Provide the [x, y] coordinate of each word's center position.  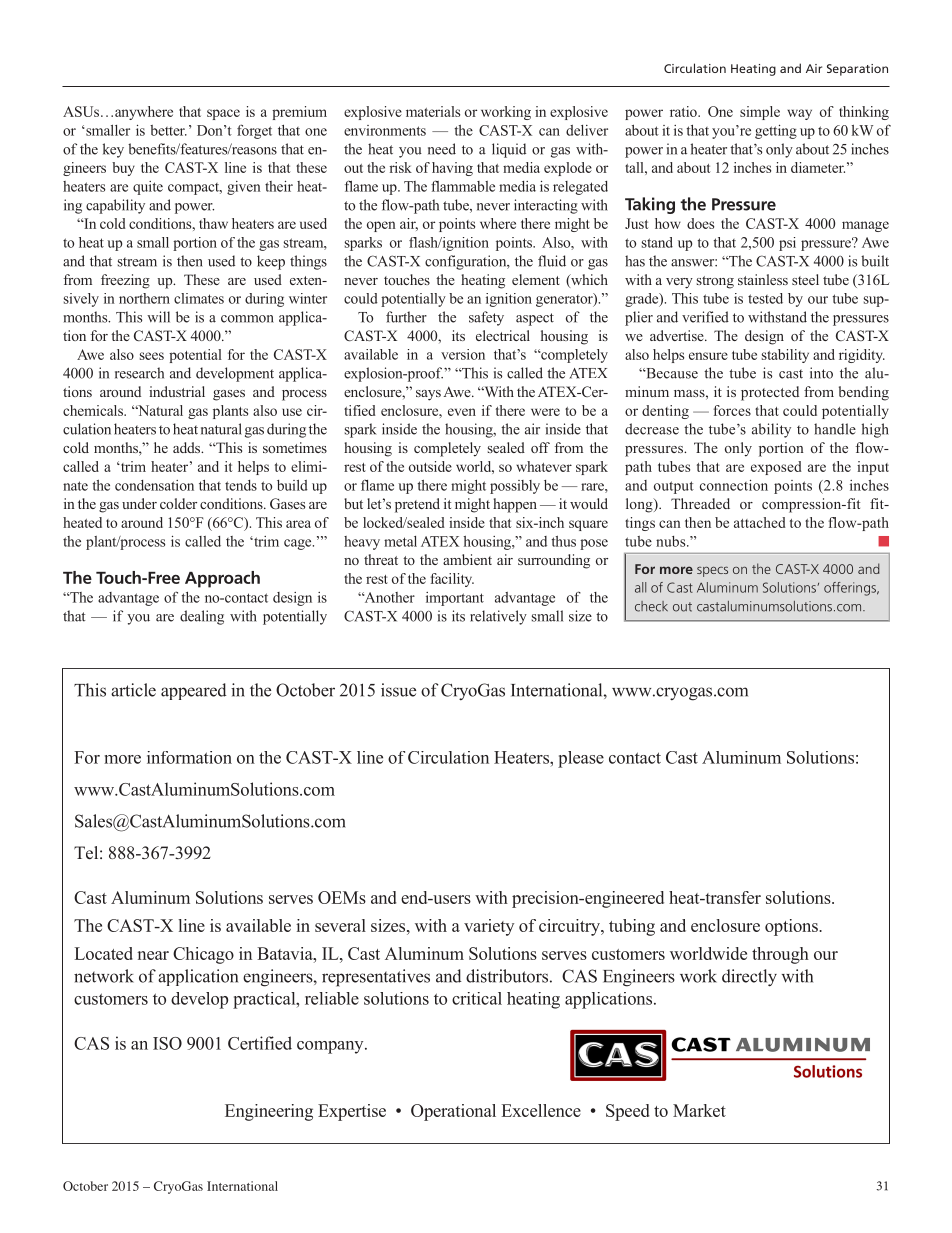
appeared [194, 691]
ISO [167, 1043]
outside [430, 466]
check [651, 606]
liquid [509, 150]
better [168, 130]
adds [188, 447]
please [581, 759]
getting [776, 132]
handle [835, 429]
